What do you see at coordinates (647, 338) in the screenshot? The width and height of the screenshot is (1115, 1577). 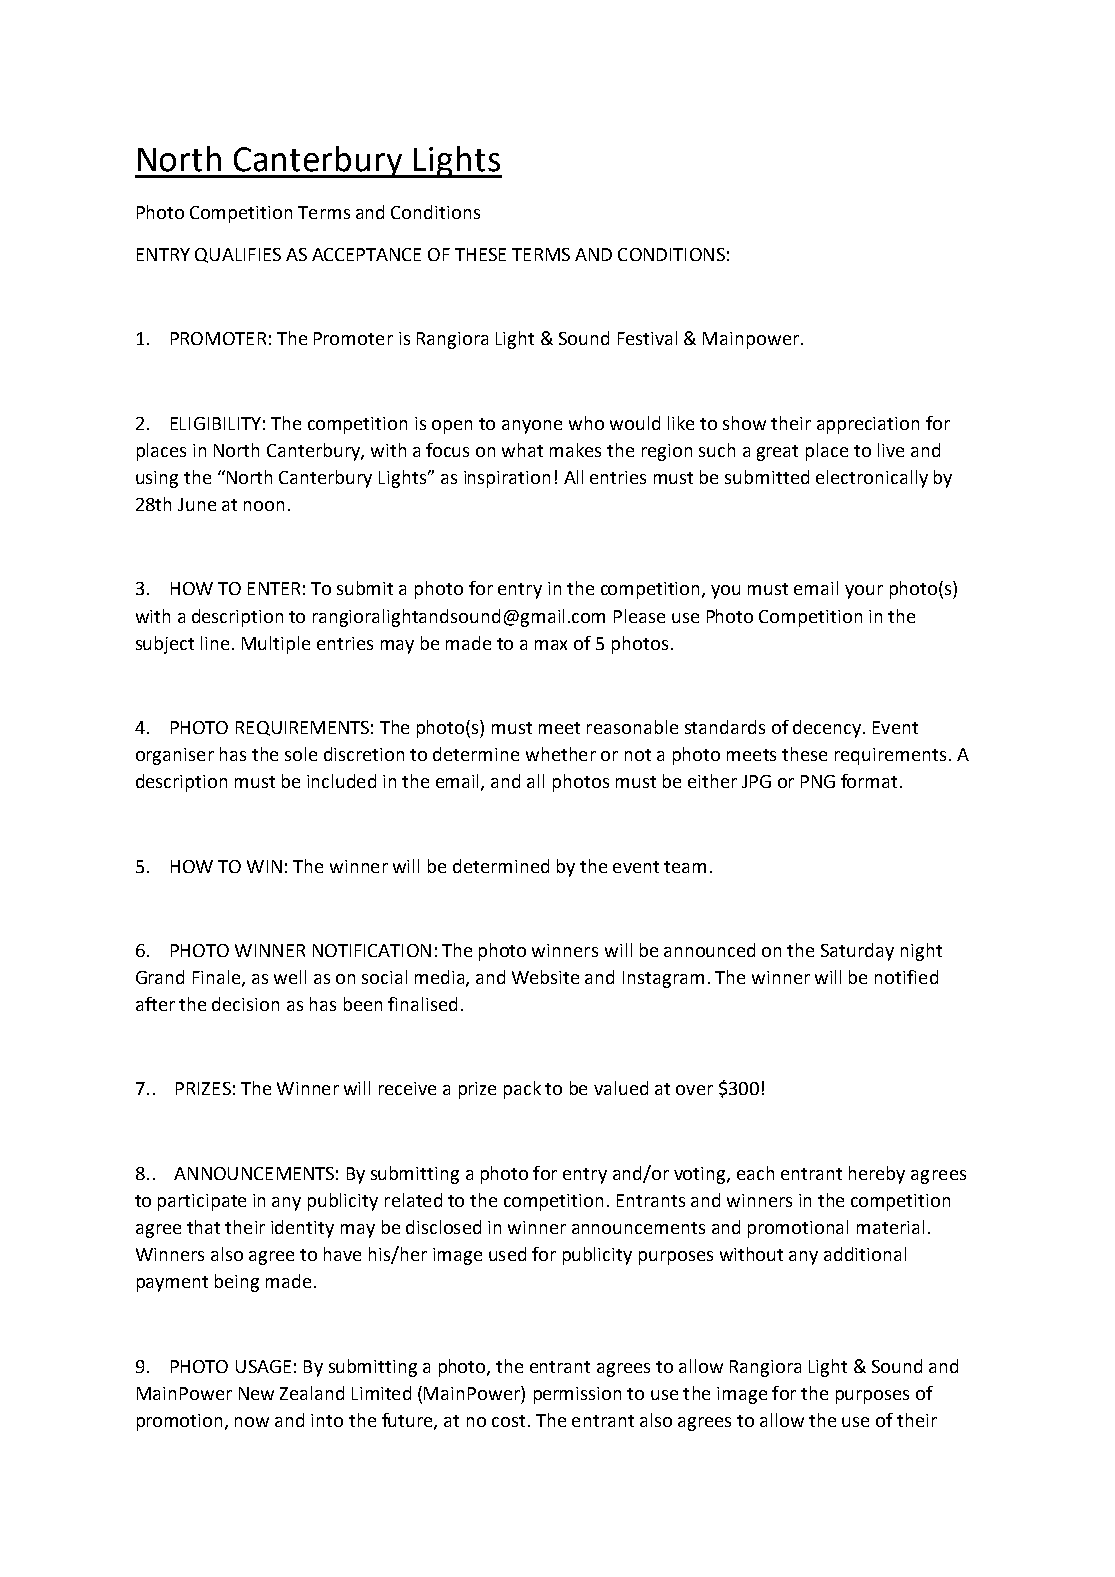 I see `Festival` at bounding box center [647, 338].
